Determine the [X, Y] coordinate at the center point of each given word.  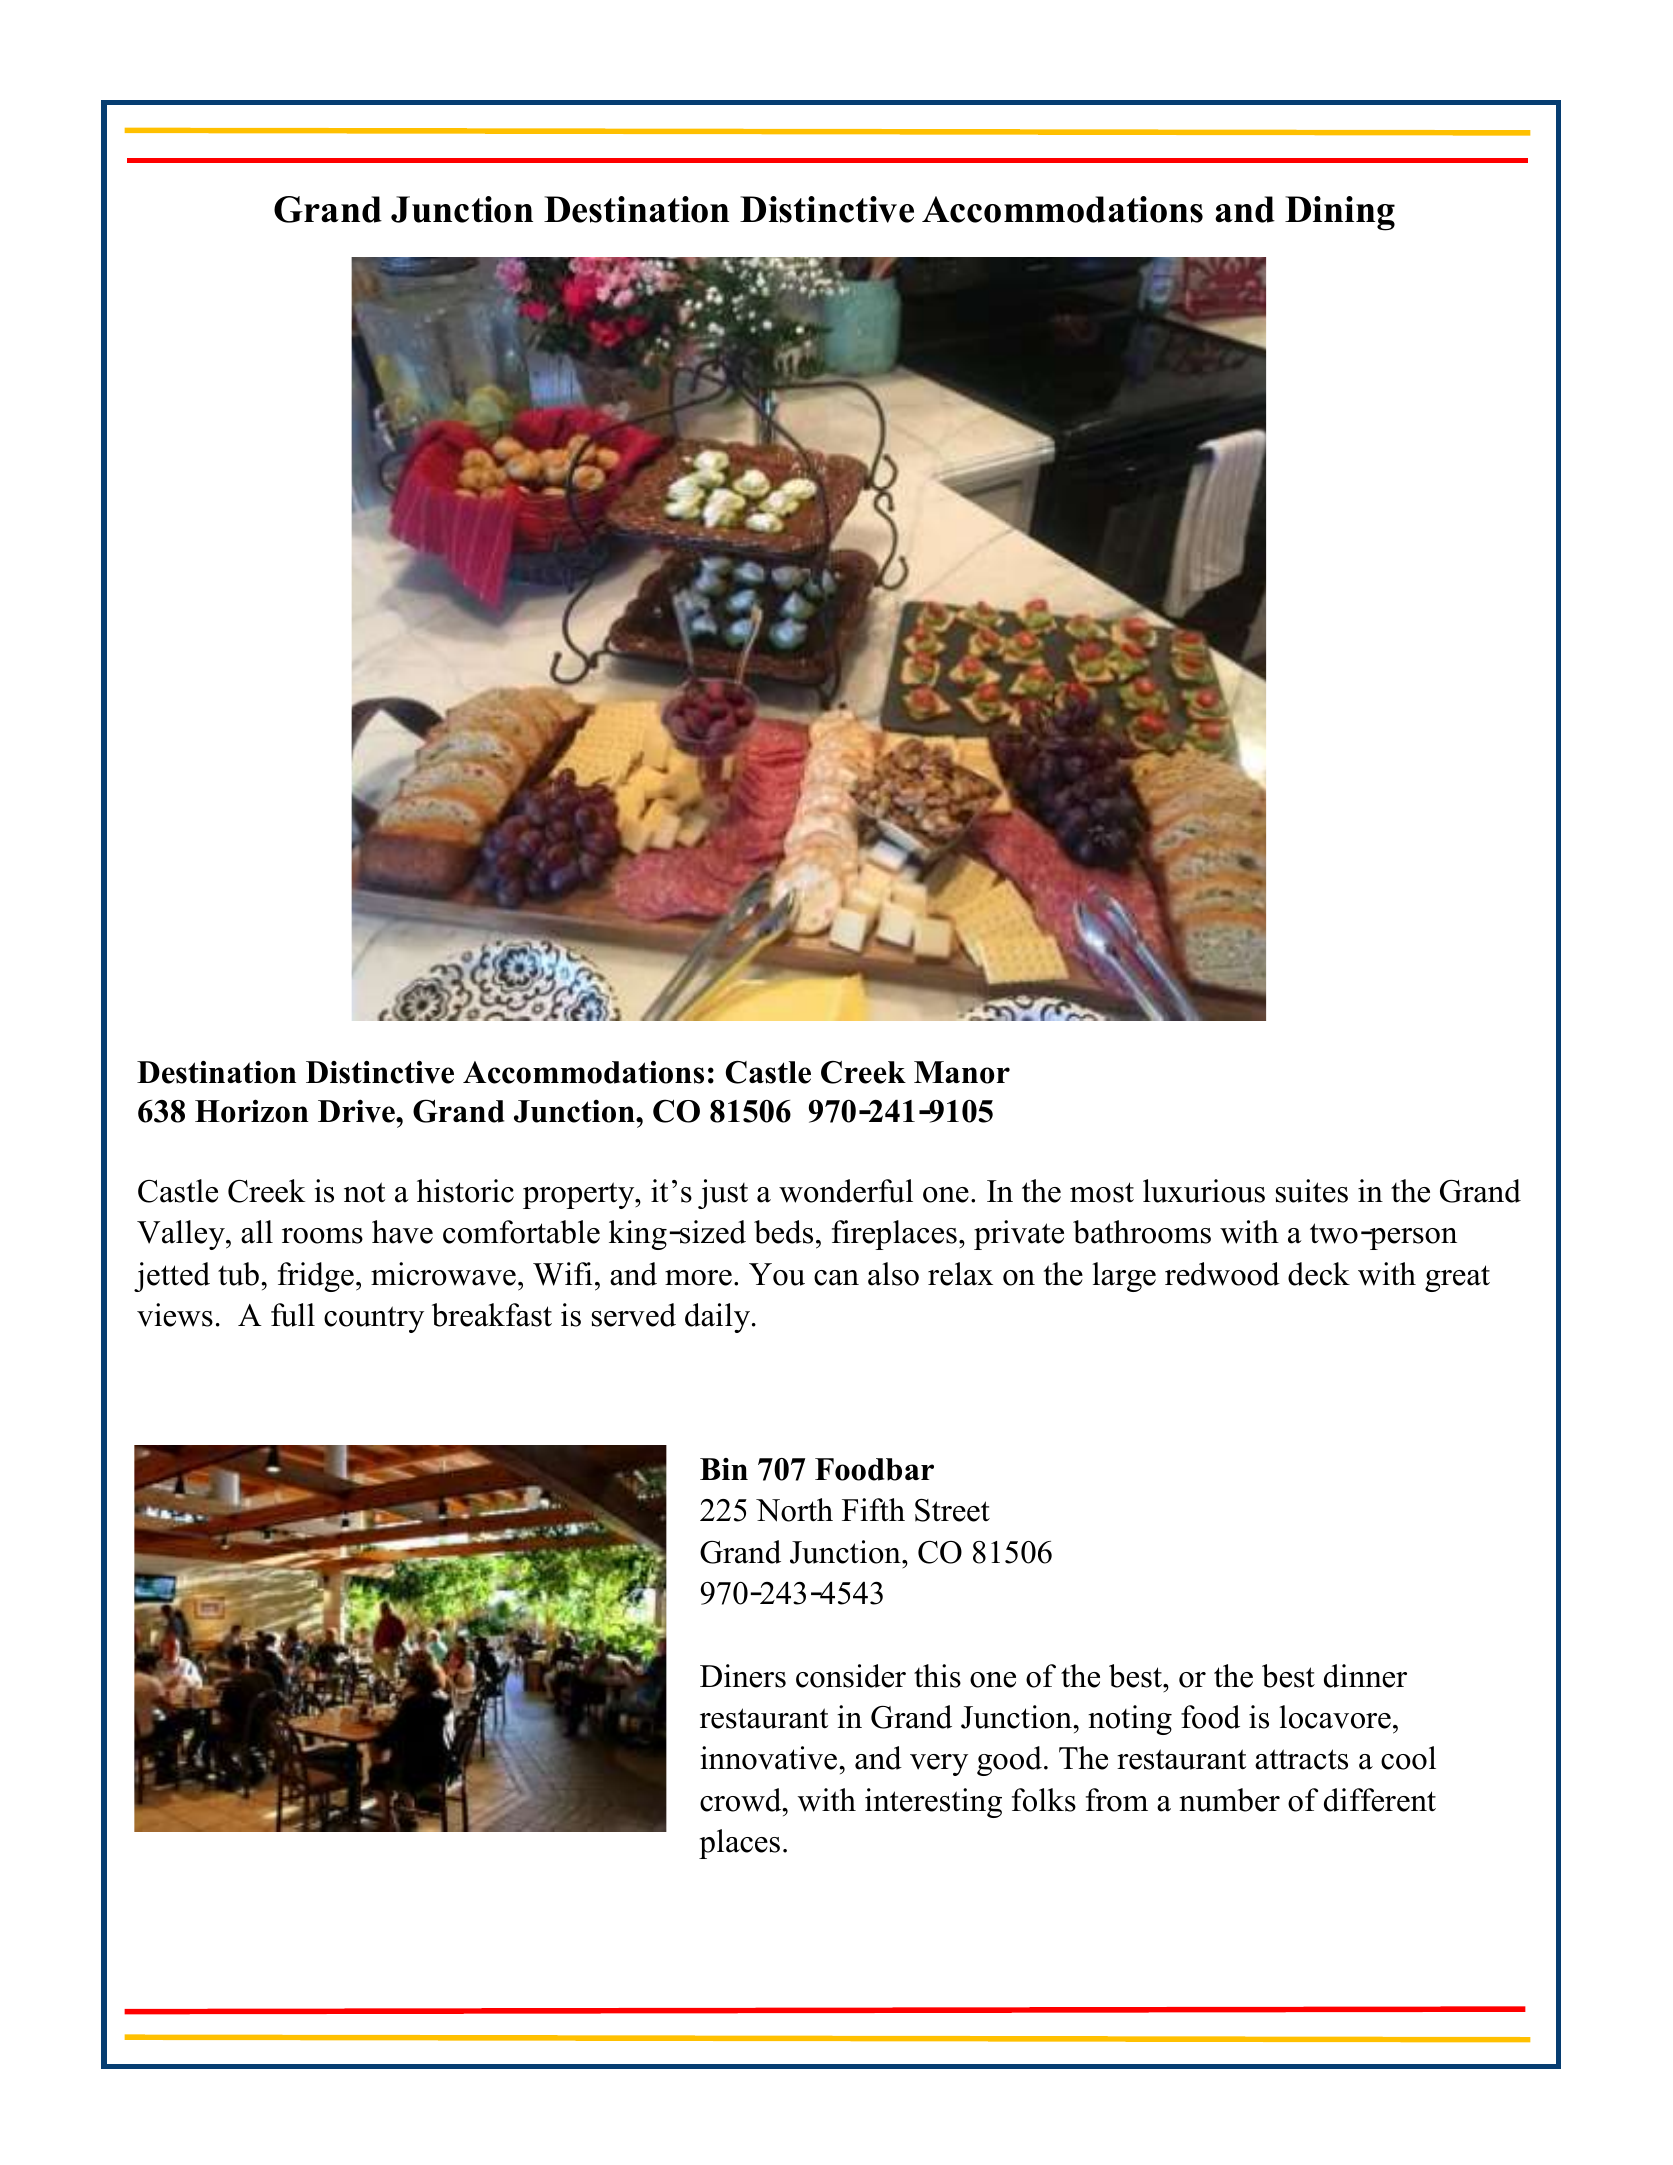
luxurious [1204, 1191]
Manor [962, 1072]
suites [1312, 1191]
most [1102, 1192]
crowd [742, 1800]
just [723, 1194]
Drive [357, 1111]
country [374, 1319]
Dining [1340, 213]
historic [465, 1191]
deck [1319, 1274]
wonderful [846, 1191]
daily [719, 1318]
